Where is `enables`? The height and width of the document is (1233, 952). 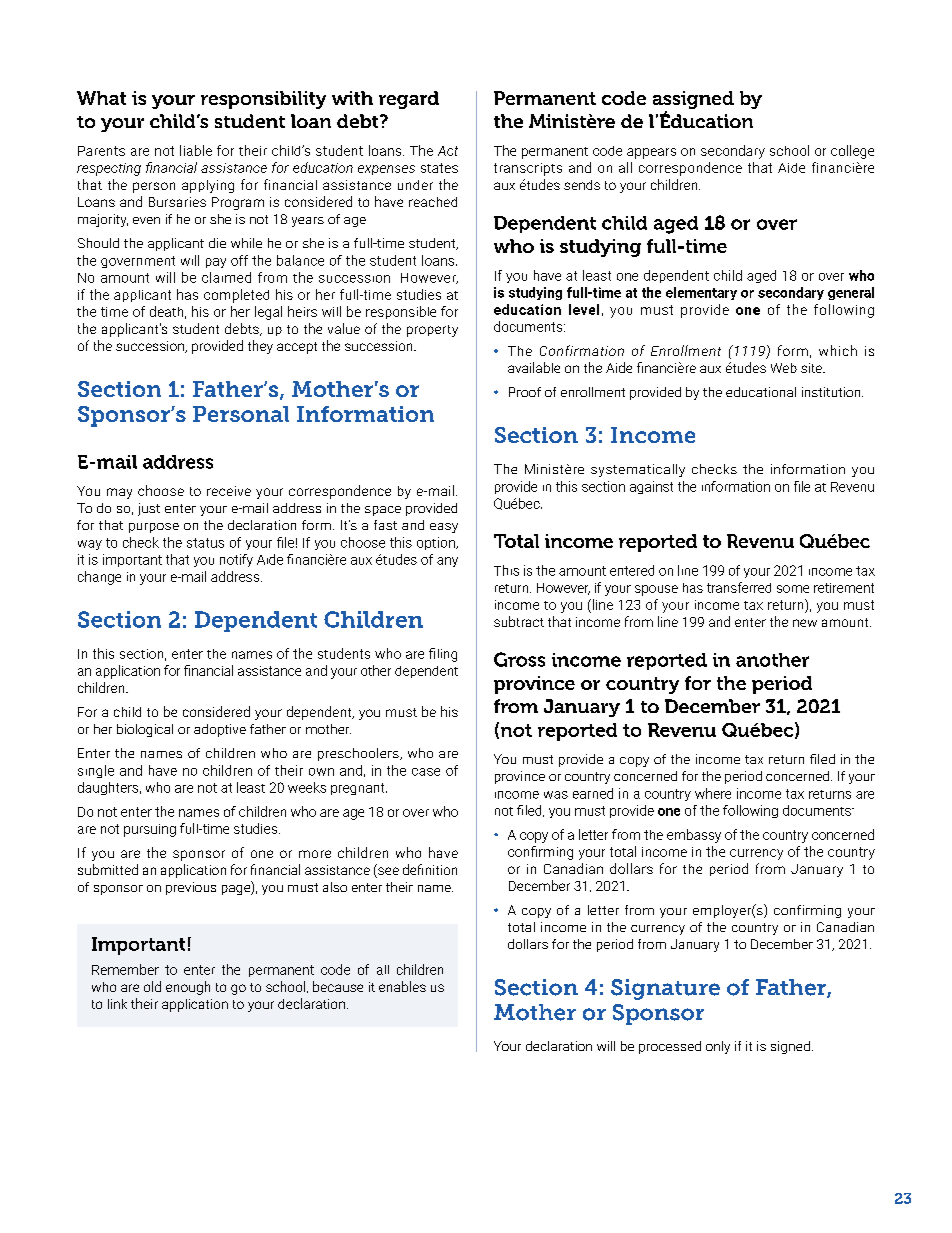 enables is located at coordinates (402, 986).
